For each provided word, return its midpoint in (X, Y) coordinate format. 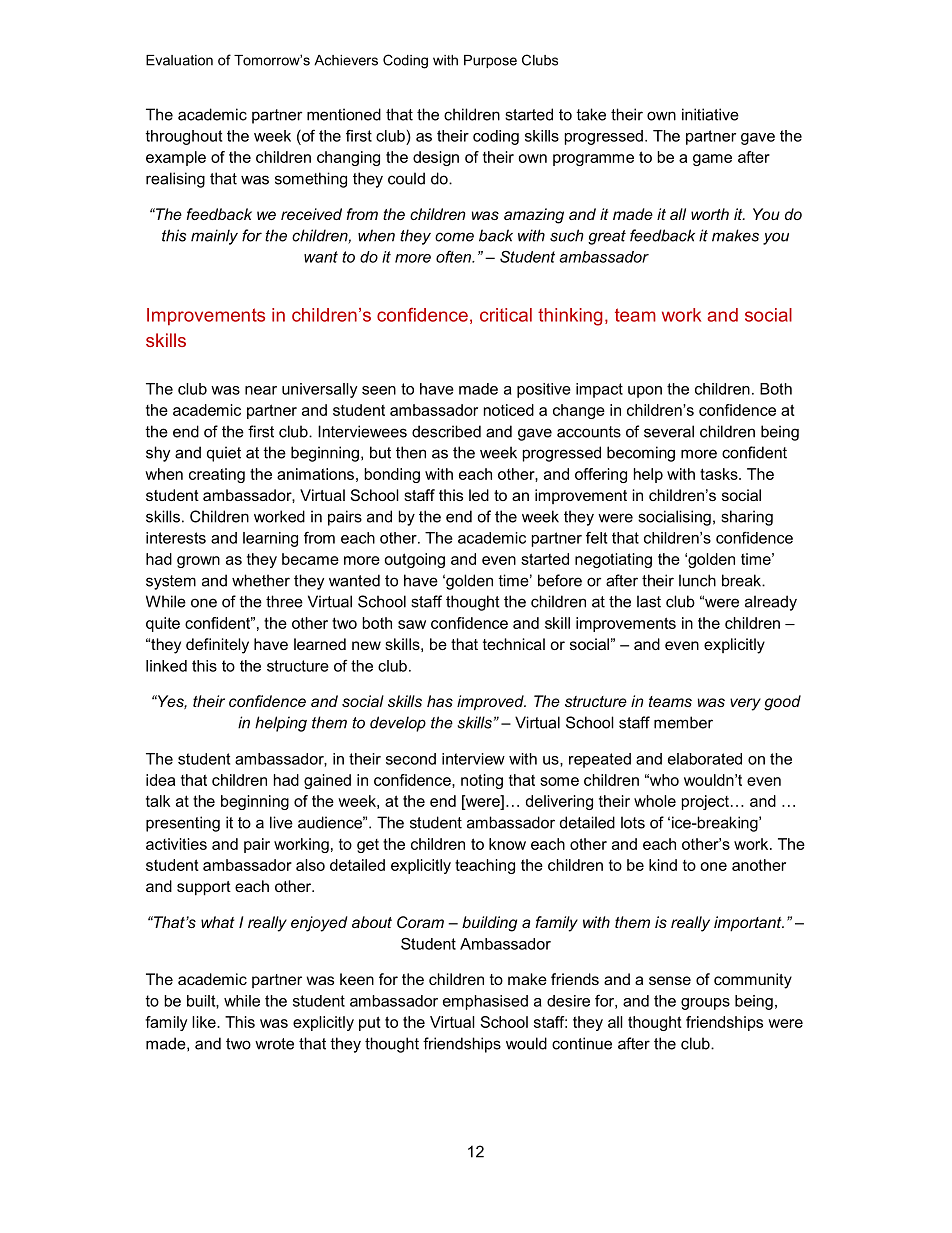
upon (645, 392)
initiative (710, 114)
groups (705, 1004)
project (705, 802)
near (261, 390)
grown (198, 562)
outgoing (414, 560)
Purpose (490, 61)
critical (506, 315)
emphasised (485, 1002)
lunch (697, 580)
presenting (183, 824)
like (205, 1022)
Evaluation (179, 60)
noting (482, 781)
